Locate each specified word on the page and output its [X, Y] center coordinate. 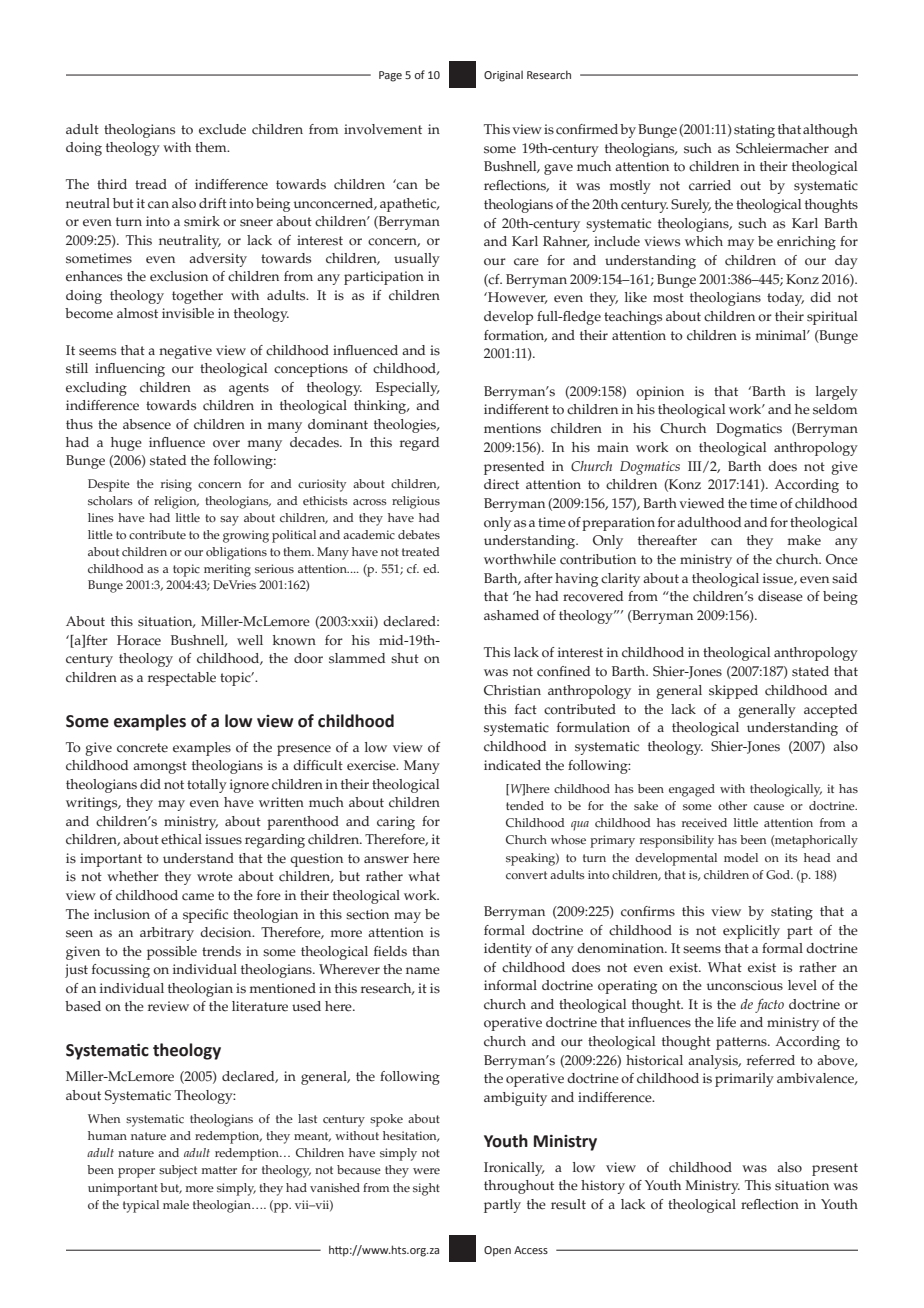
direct [501, 484]
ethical [181, 839]
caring [396, 823]
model [741, 857]
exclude [222, 129]
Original [503, 76]
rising [176, 485]
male [176, 1205]
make [804, 540]
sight [426, 1189]
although [830, 131]
